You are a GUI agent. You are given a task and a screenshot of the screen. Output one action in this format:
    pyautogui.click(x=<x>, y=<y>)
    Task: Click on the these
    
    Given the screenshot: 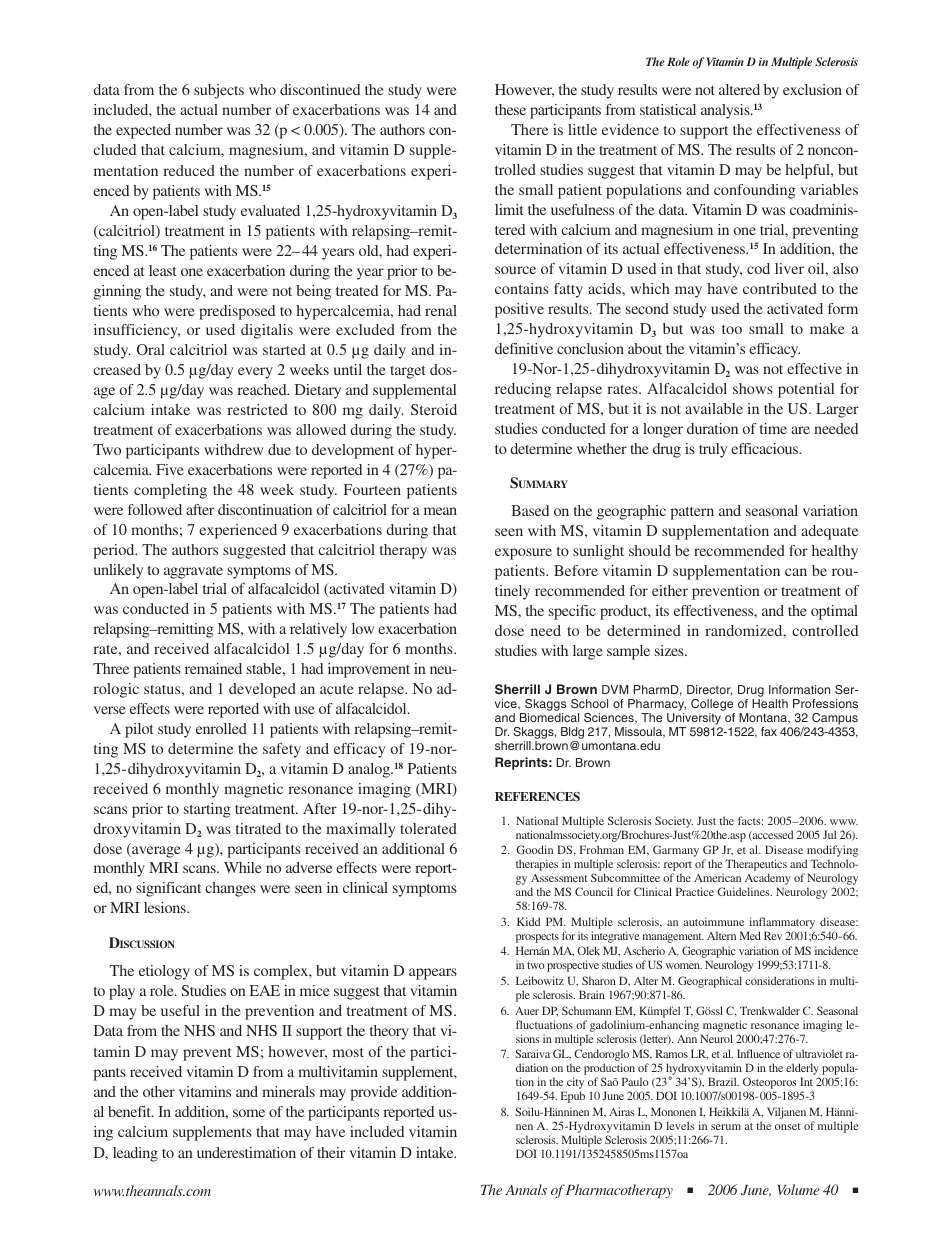 What is the action you would take?
    pyautogui.click(x=510, y=109)
